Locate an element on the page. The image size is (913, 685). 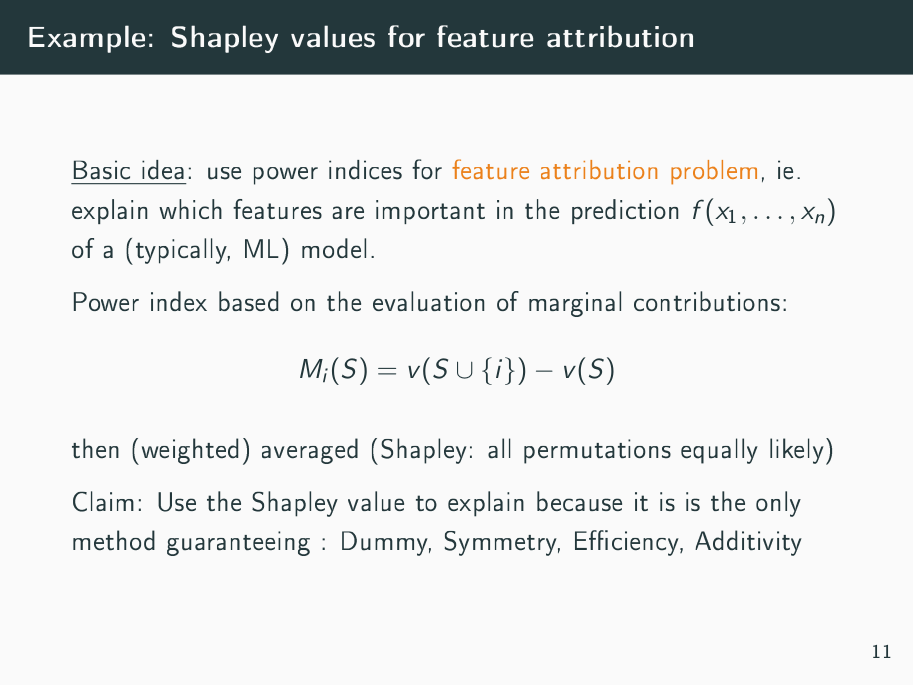
indices is located at coordinates (365, 170).
